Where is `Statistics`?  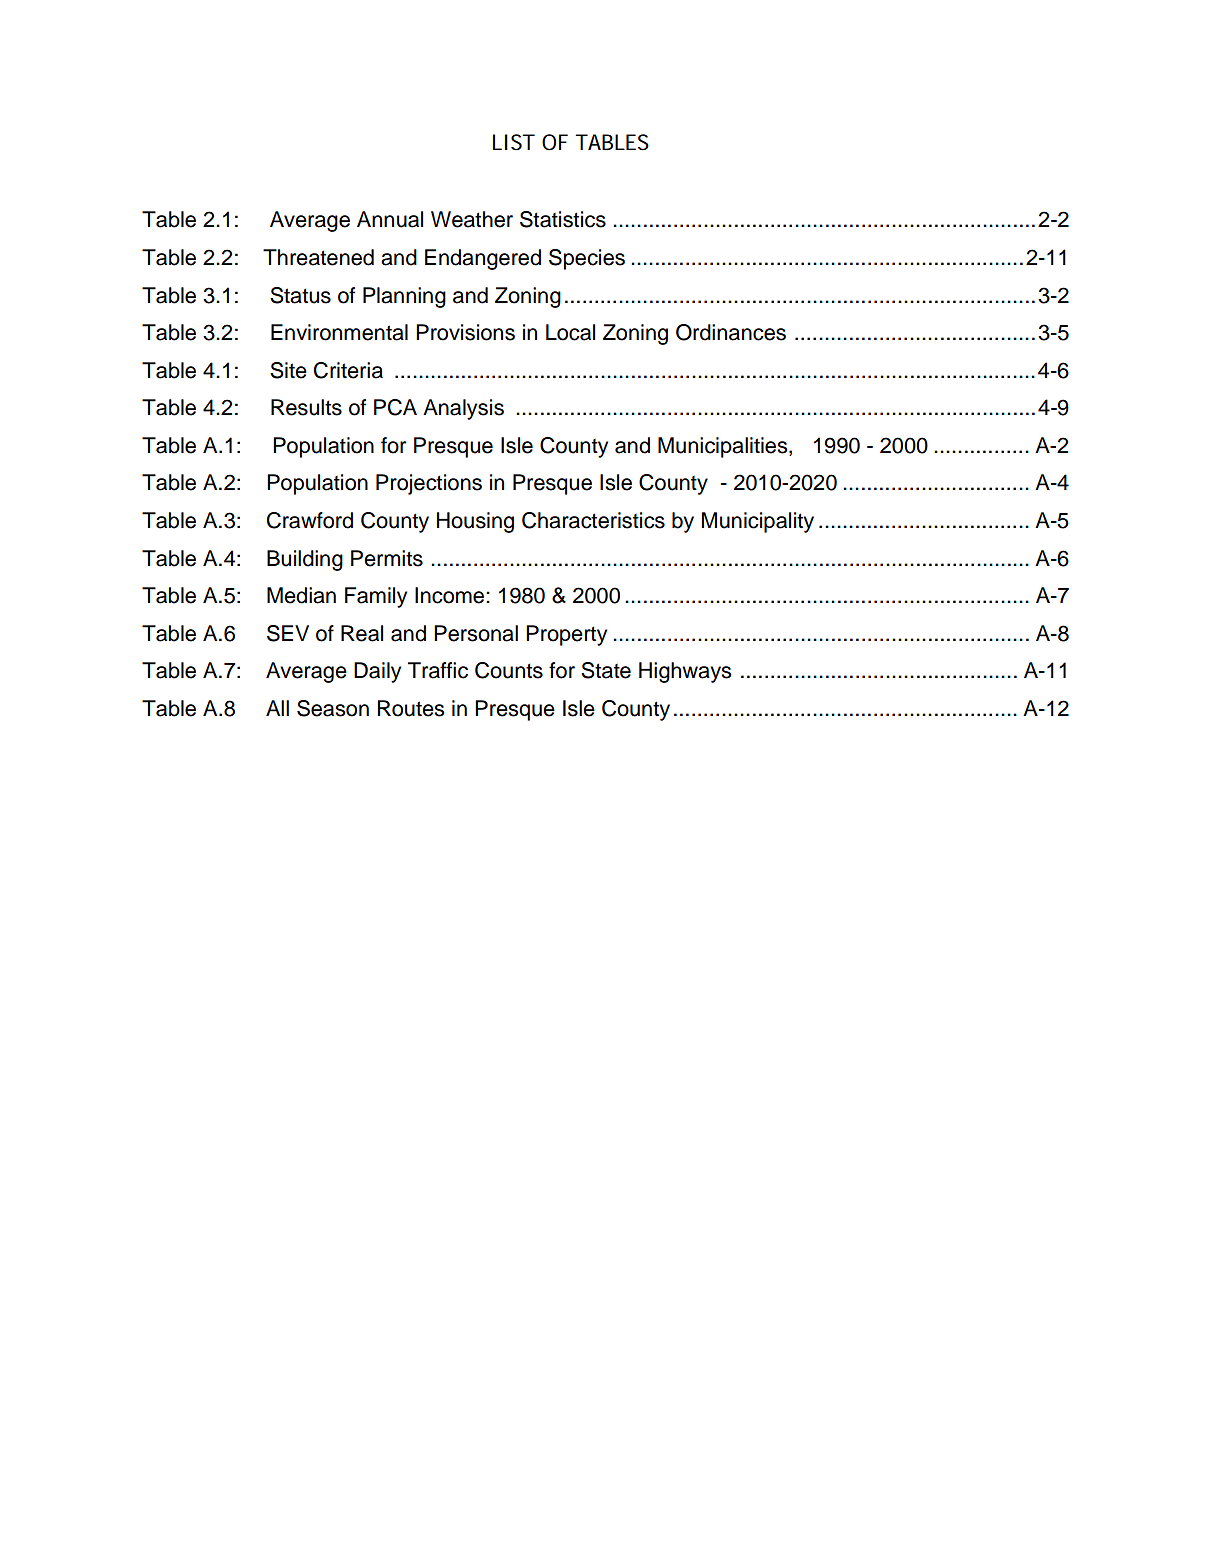
Statistics is located at coordinates (563, 219).
